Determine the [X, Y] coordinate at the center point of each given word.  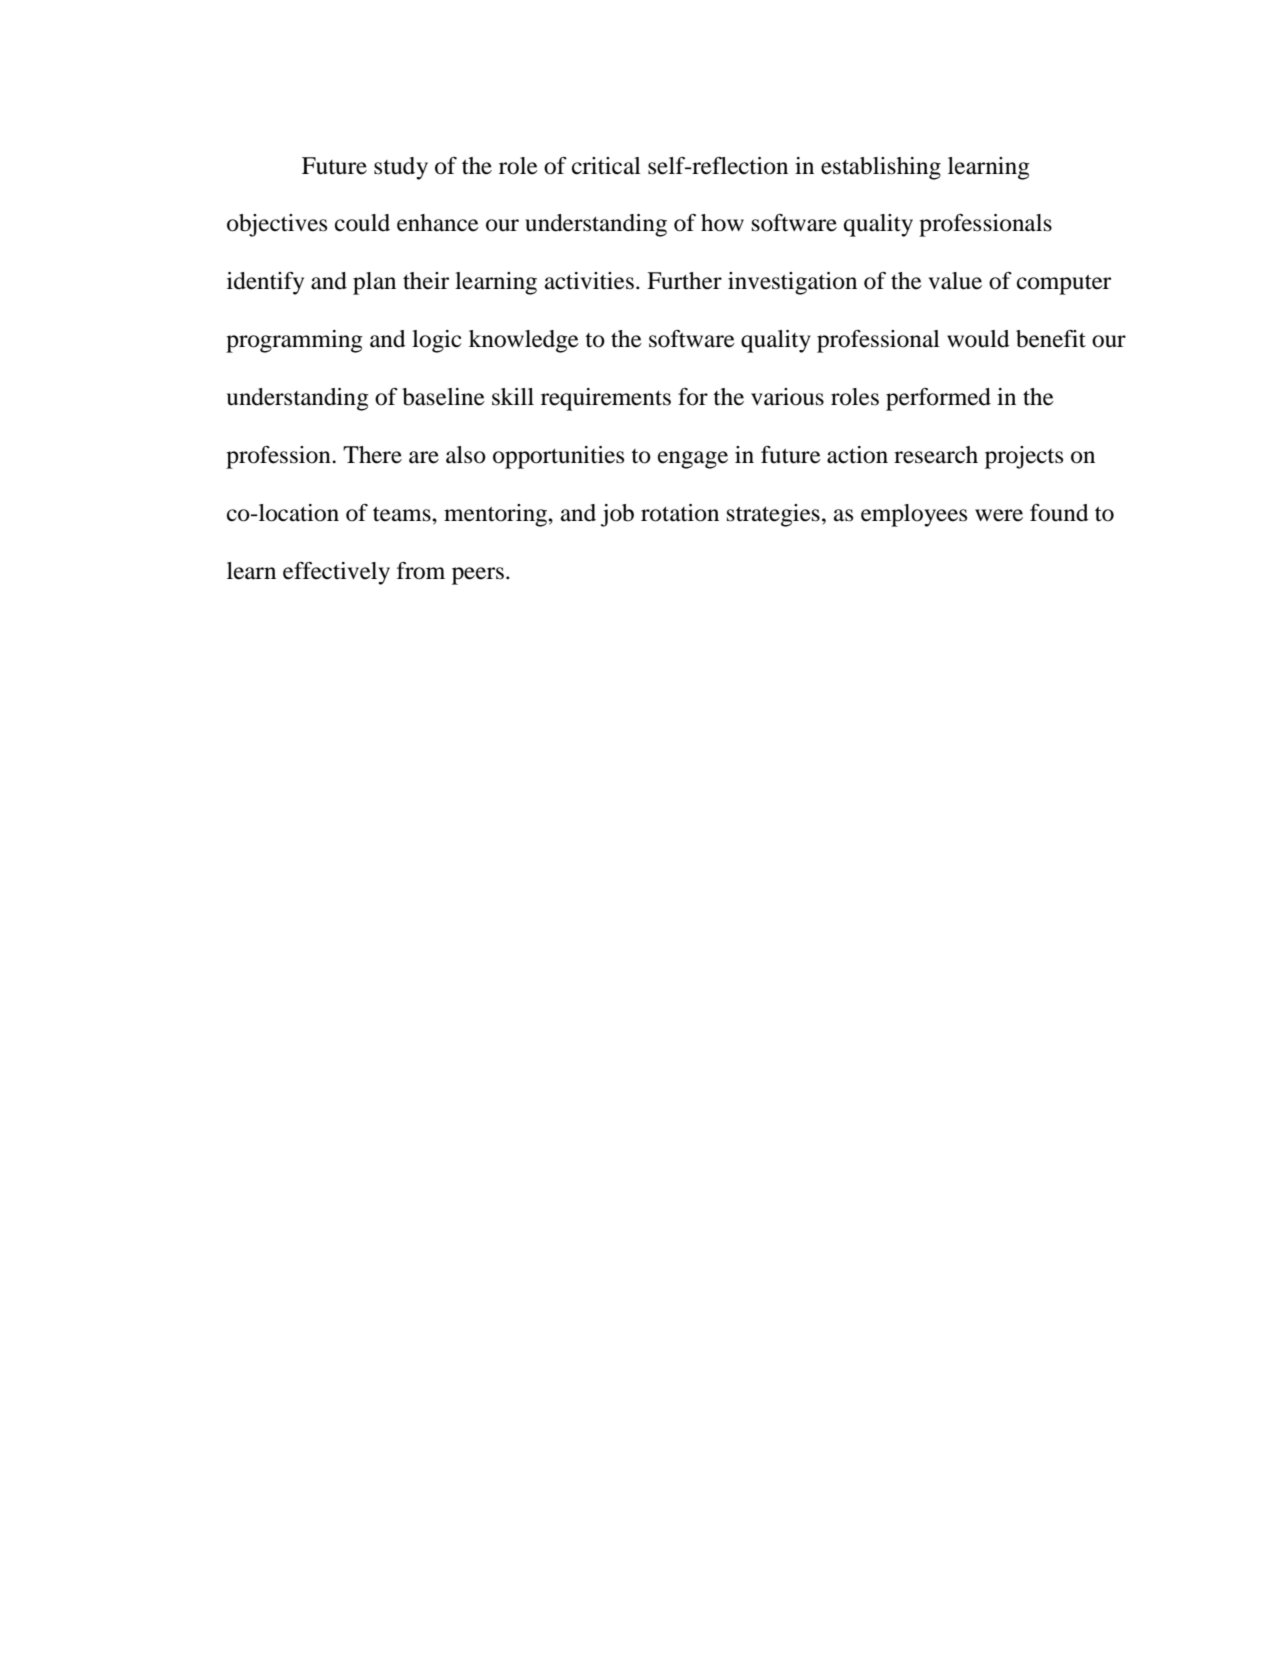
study [401, 168]
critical [606, 166]
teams [403, 514]
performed [938, 399]
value [955, 281]
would [978, 339]
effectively [336, 573]
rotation [680, 513]
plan [374, 283]
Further [684, 281]
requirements [606, 399]
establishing [881, 168]
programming [294, 341]
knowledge [524, 341]
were [999, 515]
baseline [443, 397]
